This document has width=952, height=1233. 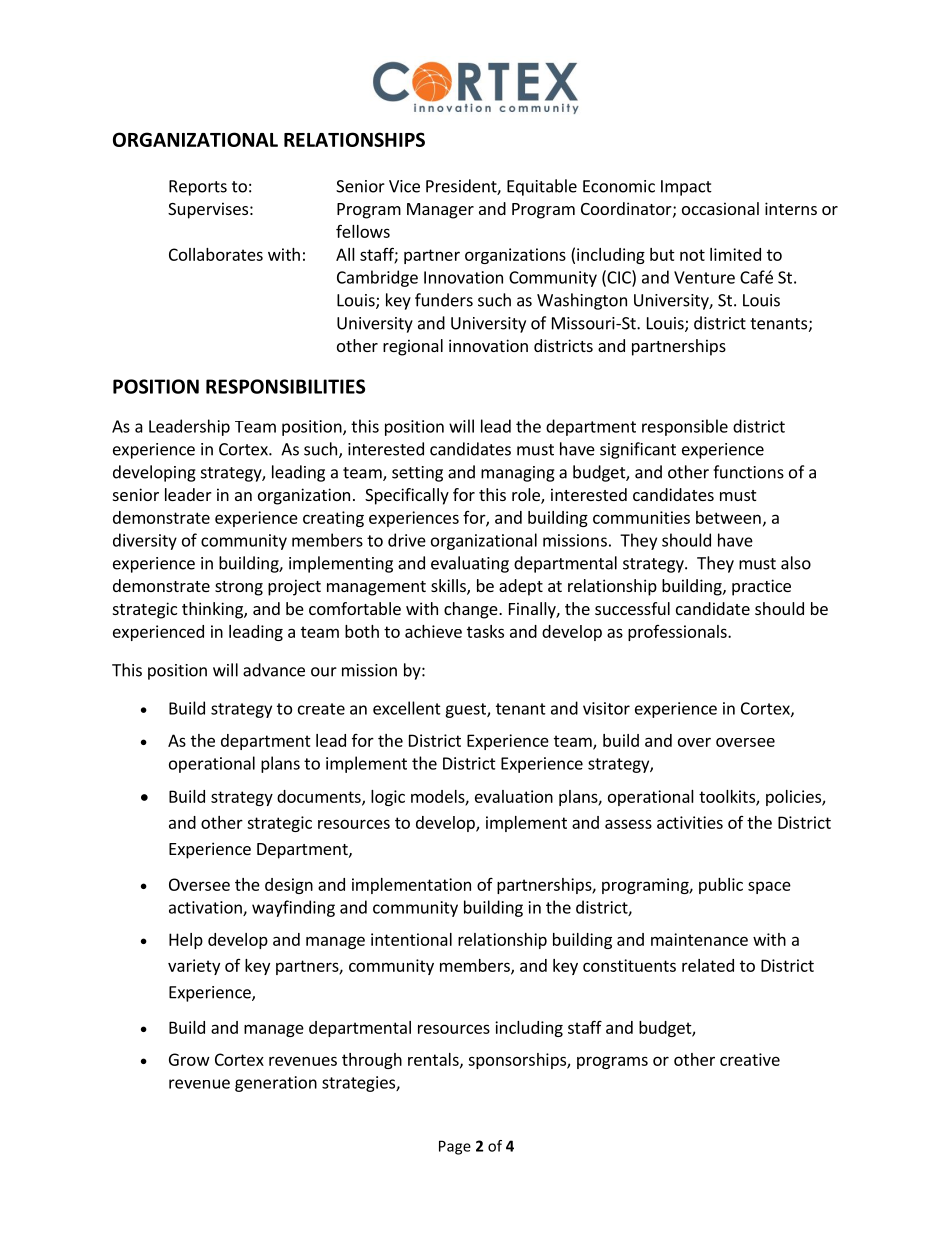 I want to click on occasional, so click(x=720, y=208).
